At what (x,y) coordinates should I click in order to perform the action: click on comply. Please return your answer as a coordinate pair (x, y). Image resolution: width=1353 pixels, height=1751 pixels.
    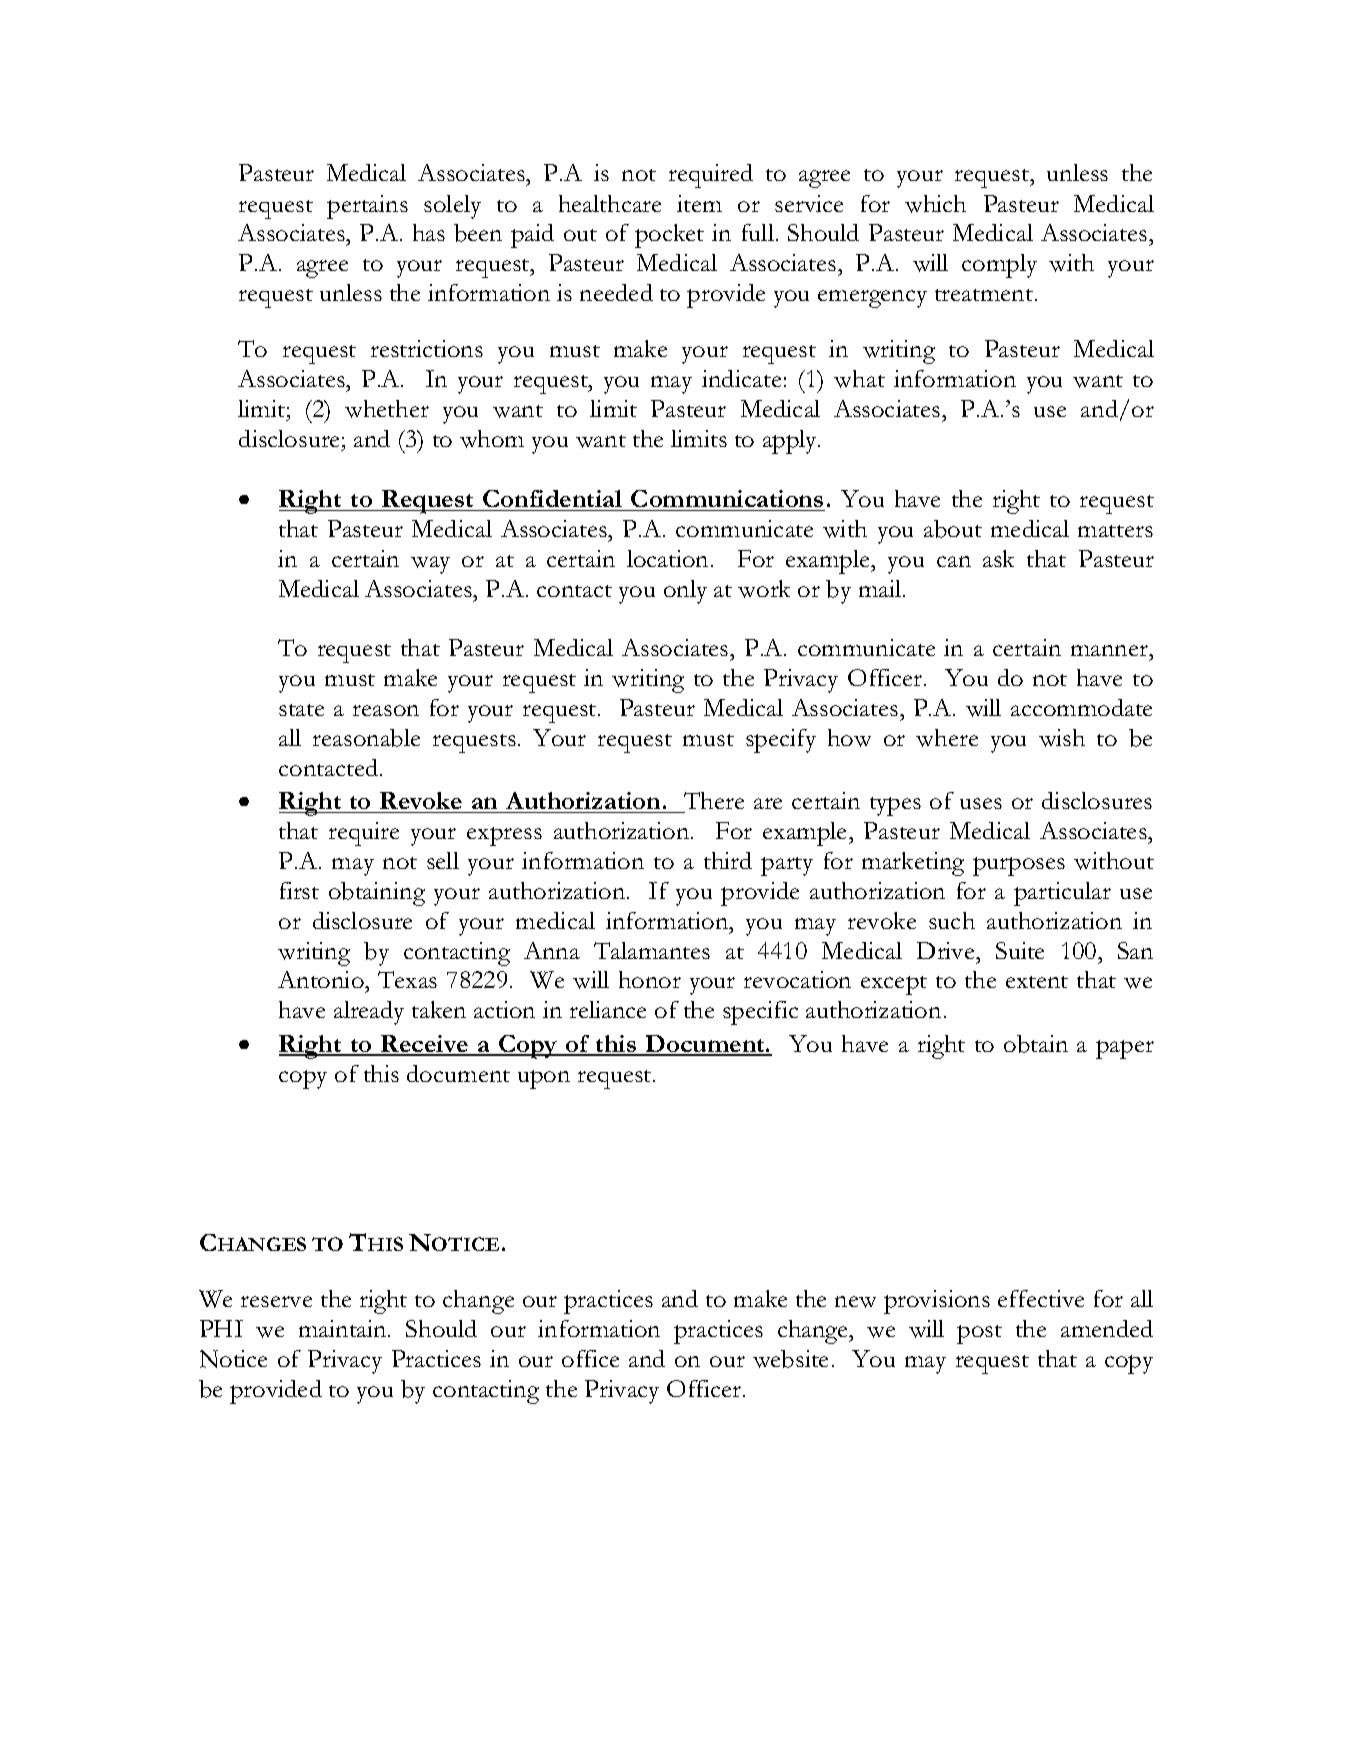
    Looking at the image, I should click on (999, 266).
